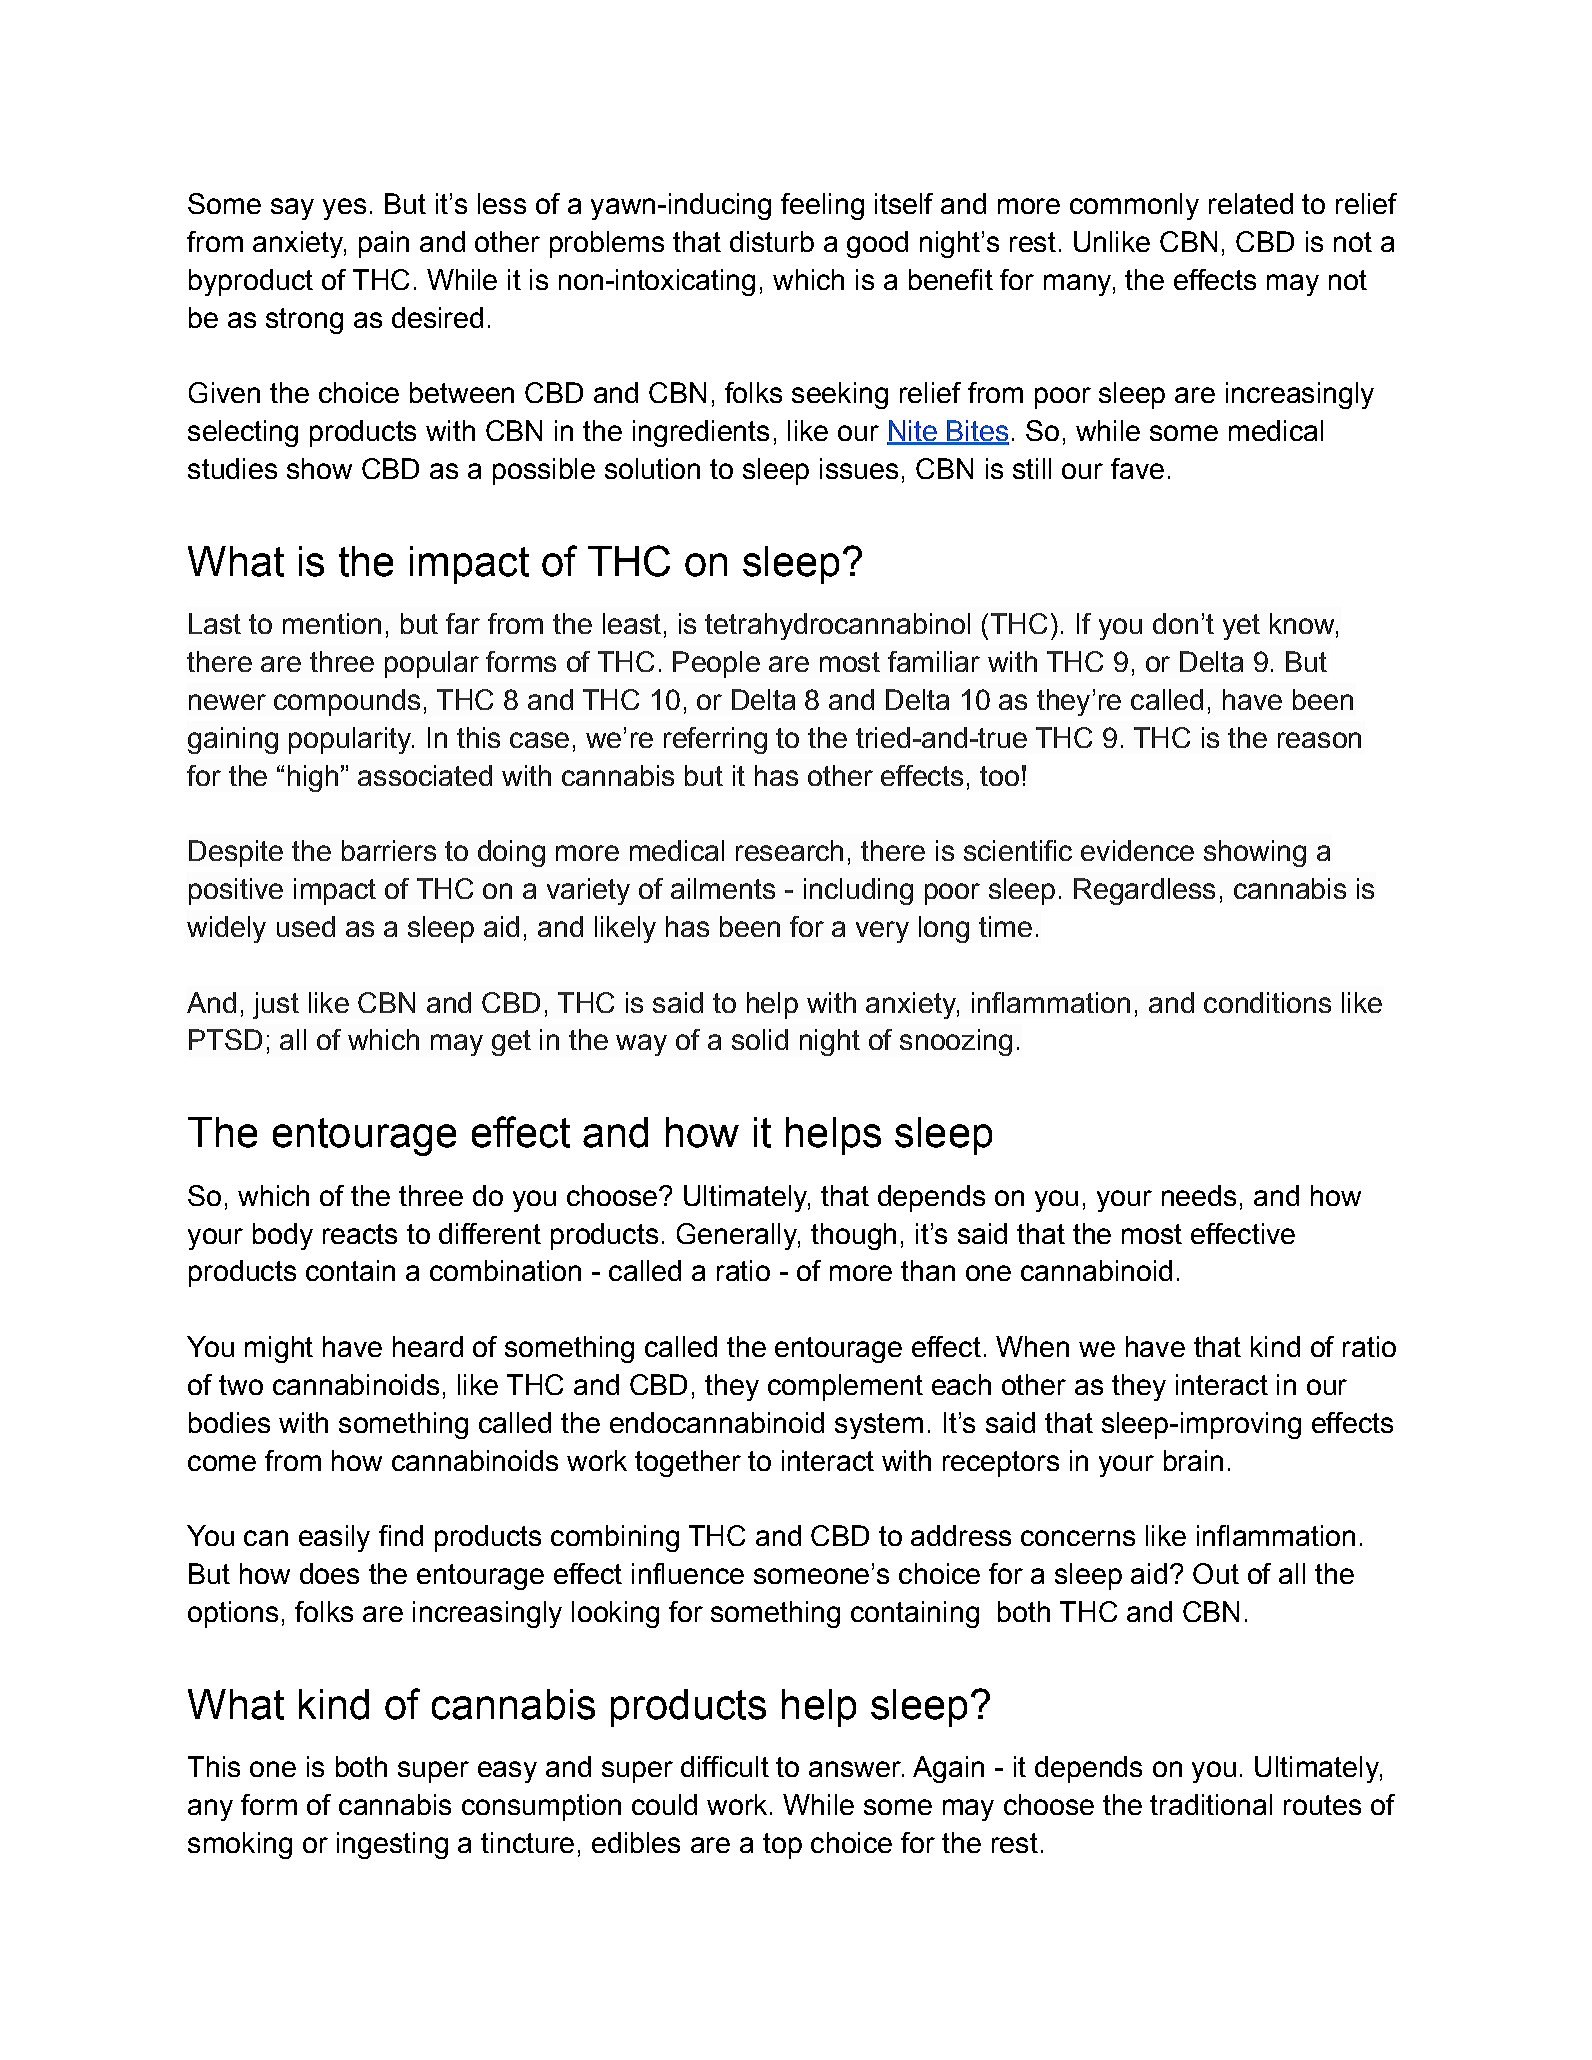 This screenshot has width=1592, height=2060. What do you see at coordinates (853, 1236) in the screenshot?
I see `though` at bounding box center [853, 1236].
